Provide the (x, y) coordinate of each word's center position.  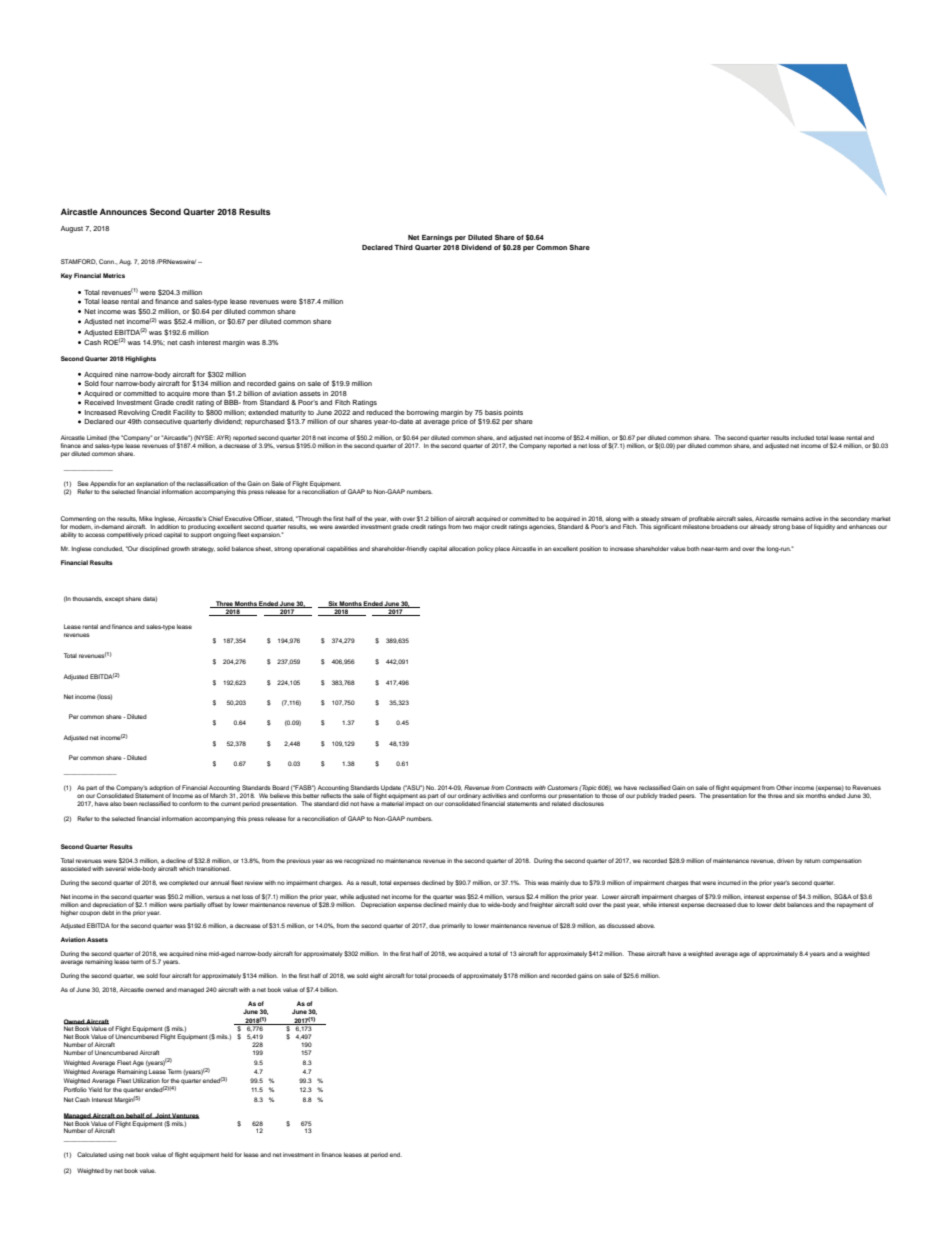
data (150, 599)
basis (493, 412)
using (116, 1156)
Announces (123, 211)
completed (184, 883)
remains (792, 518)
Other (784, 787)
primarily (453, 926)
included (802, 437)
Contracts (519, 787)
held (227, 1154)
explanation (152, 484)
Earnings (437, 238)
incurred (729, 882)
